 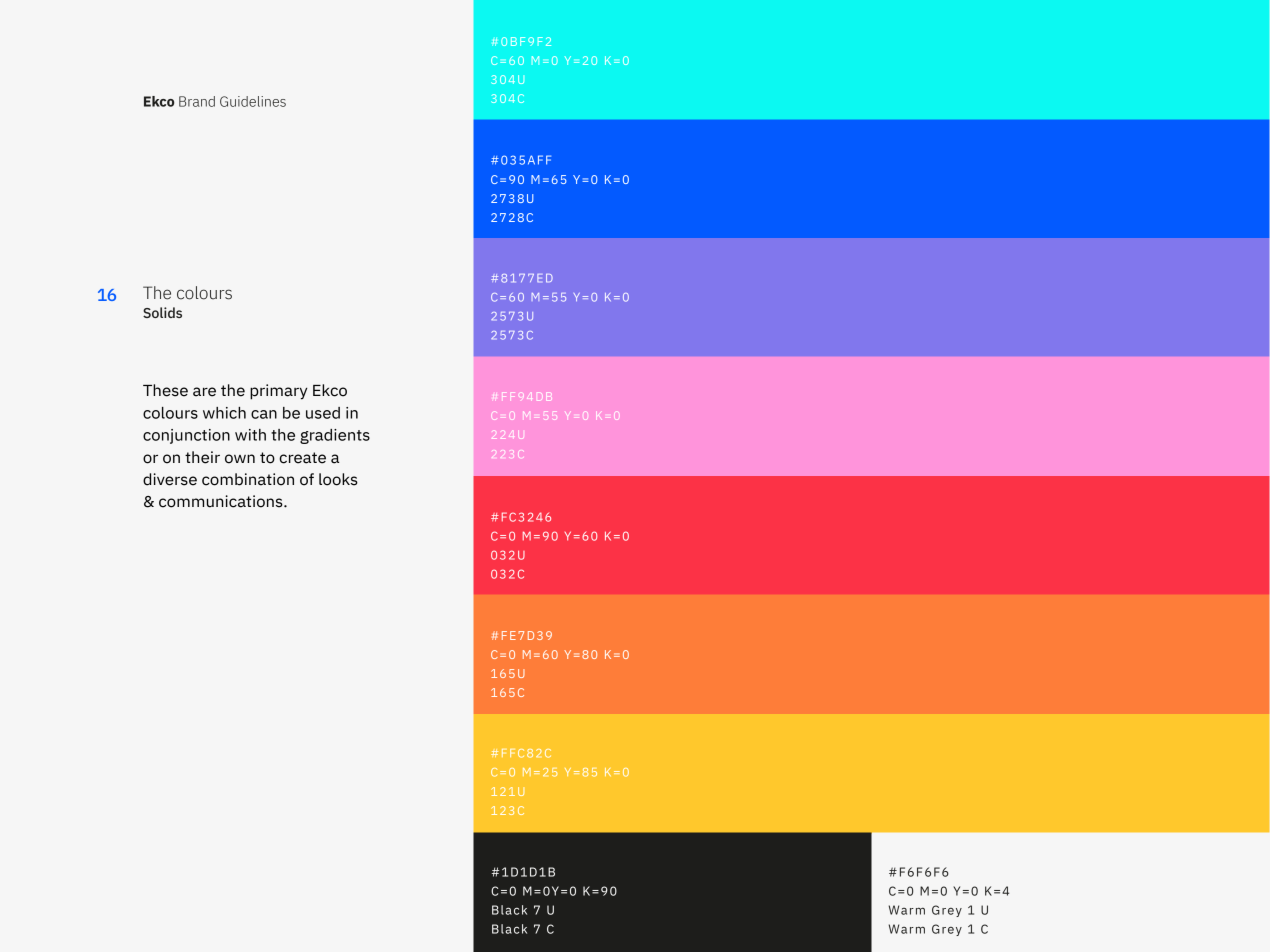 I want to click on create, so click(x=302, y=458).
